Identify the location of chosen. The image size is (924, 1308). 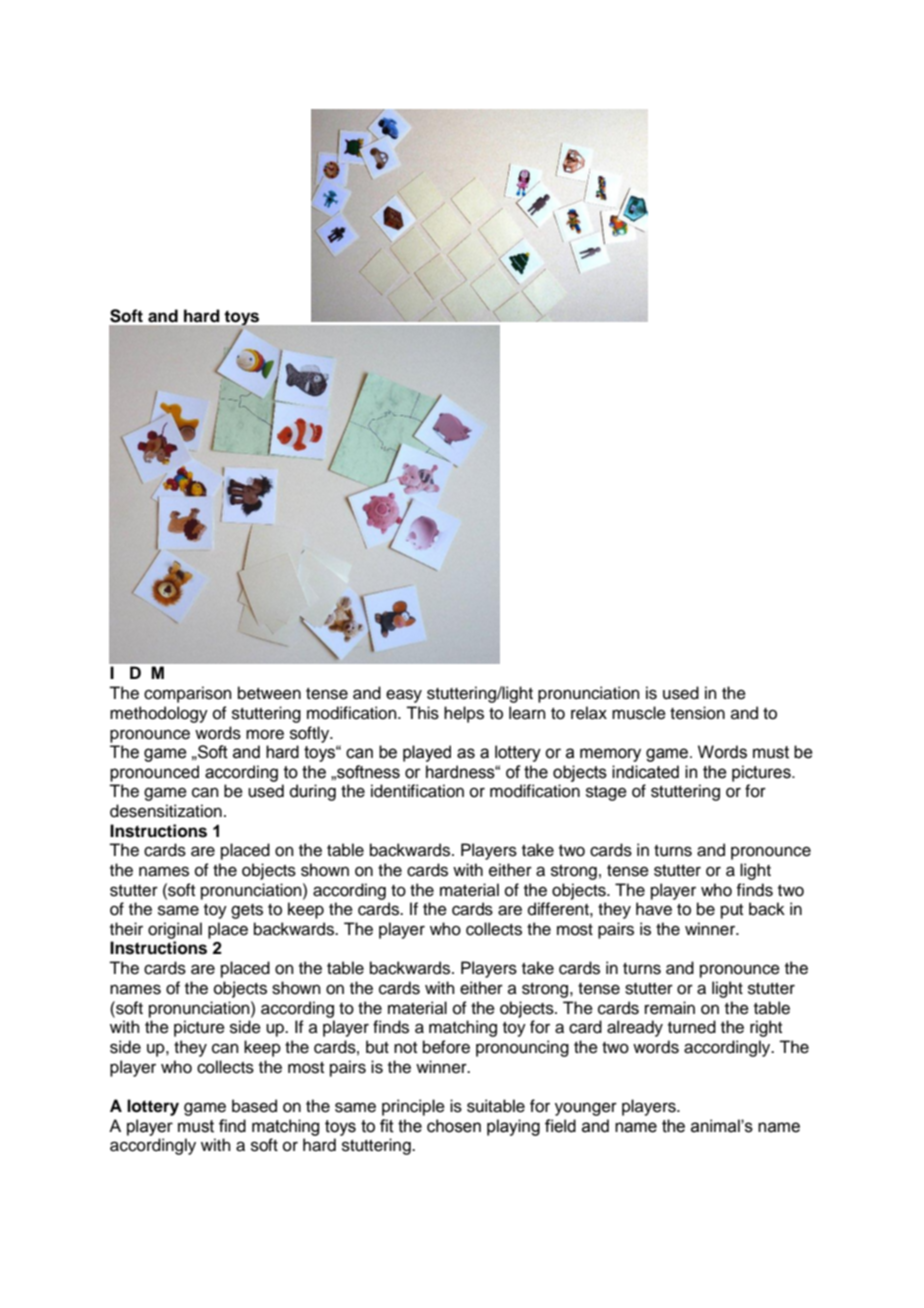
(454, 1126).
